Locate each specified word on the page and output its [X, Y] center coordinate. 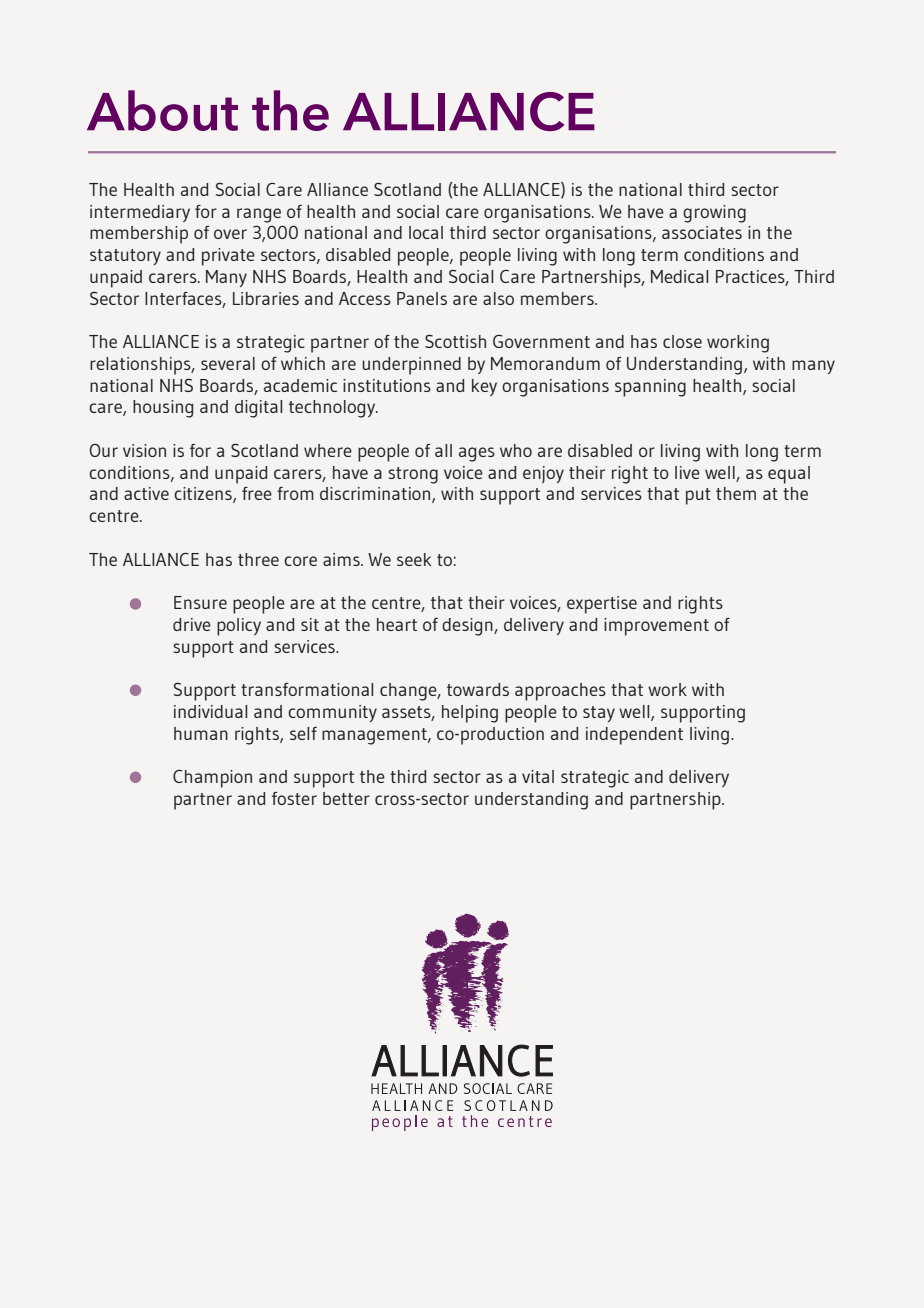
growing [714, 214]
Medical [679, 276]
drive [192, 624]
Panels [422, 298]
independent [634, 736]
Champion [212, 779]
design [468, 627]
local [426, 232]
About [162, 110]
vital [538, 776]
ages [477, 454]
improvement [656, 627]
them [736, 493]
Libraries [266, 298]
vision [144, 450]
